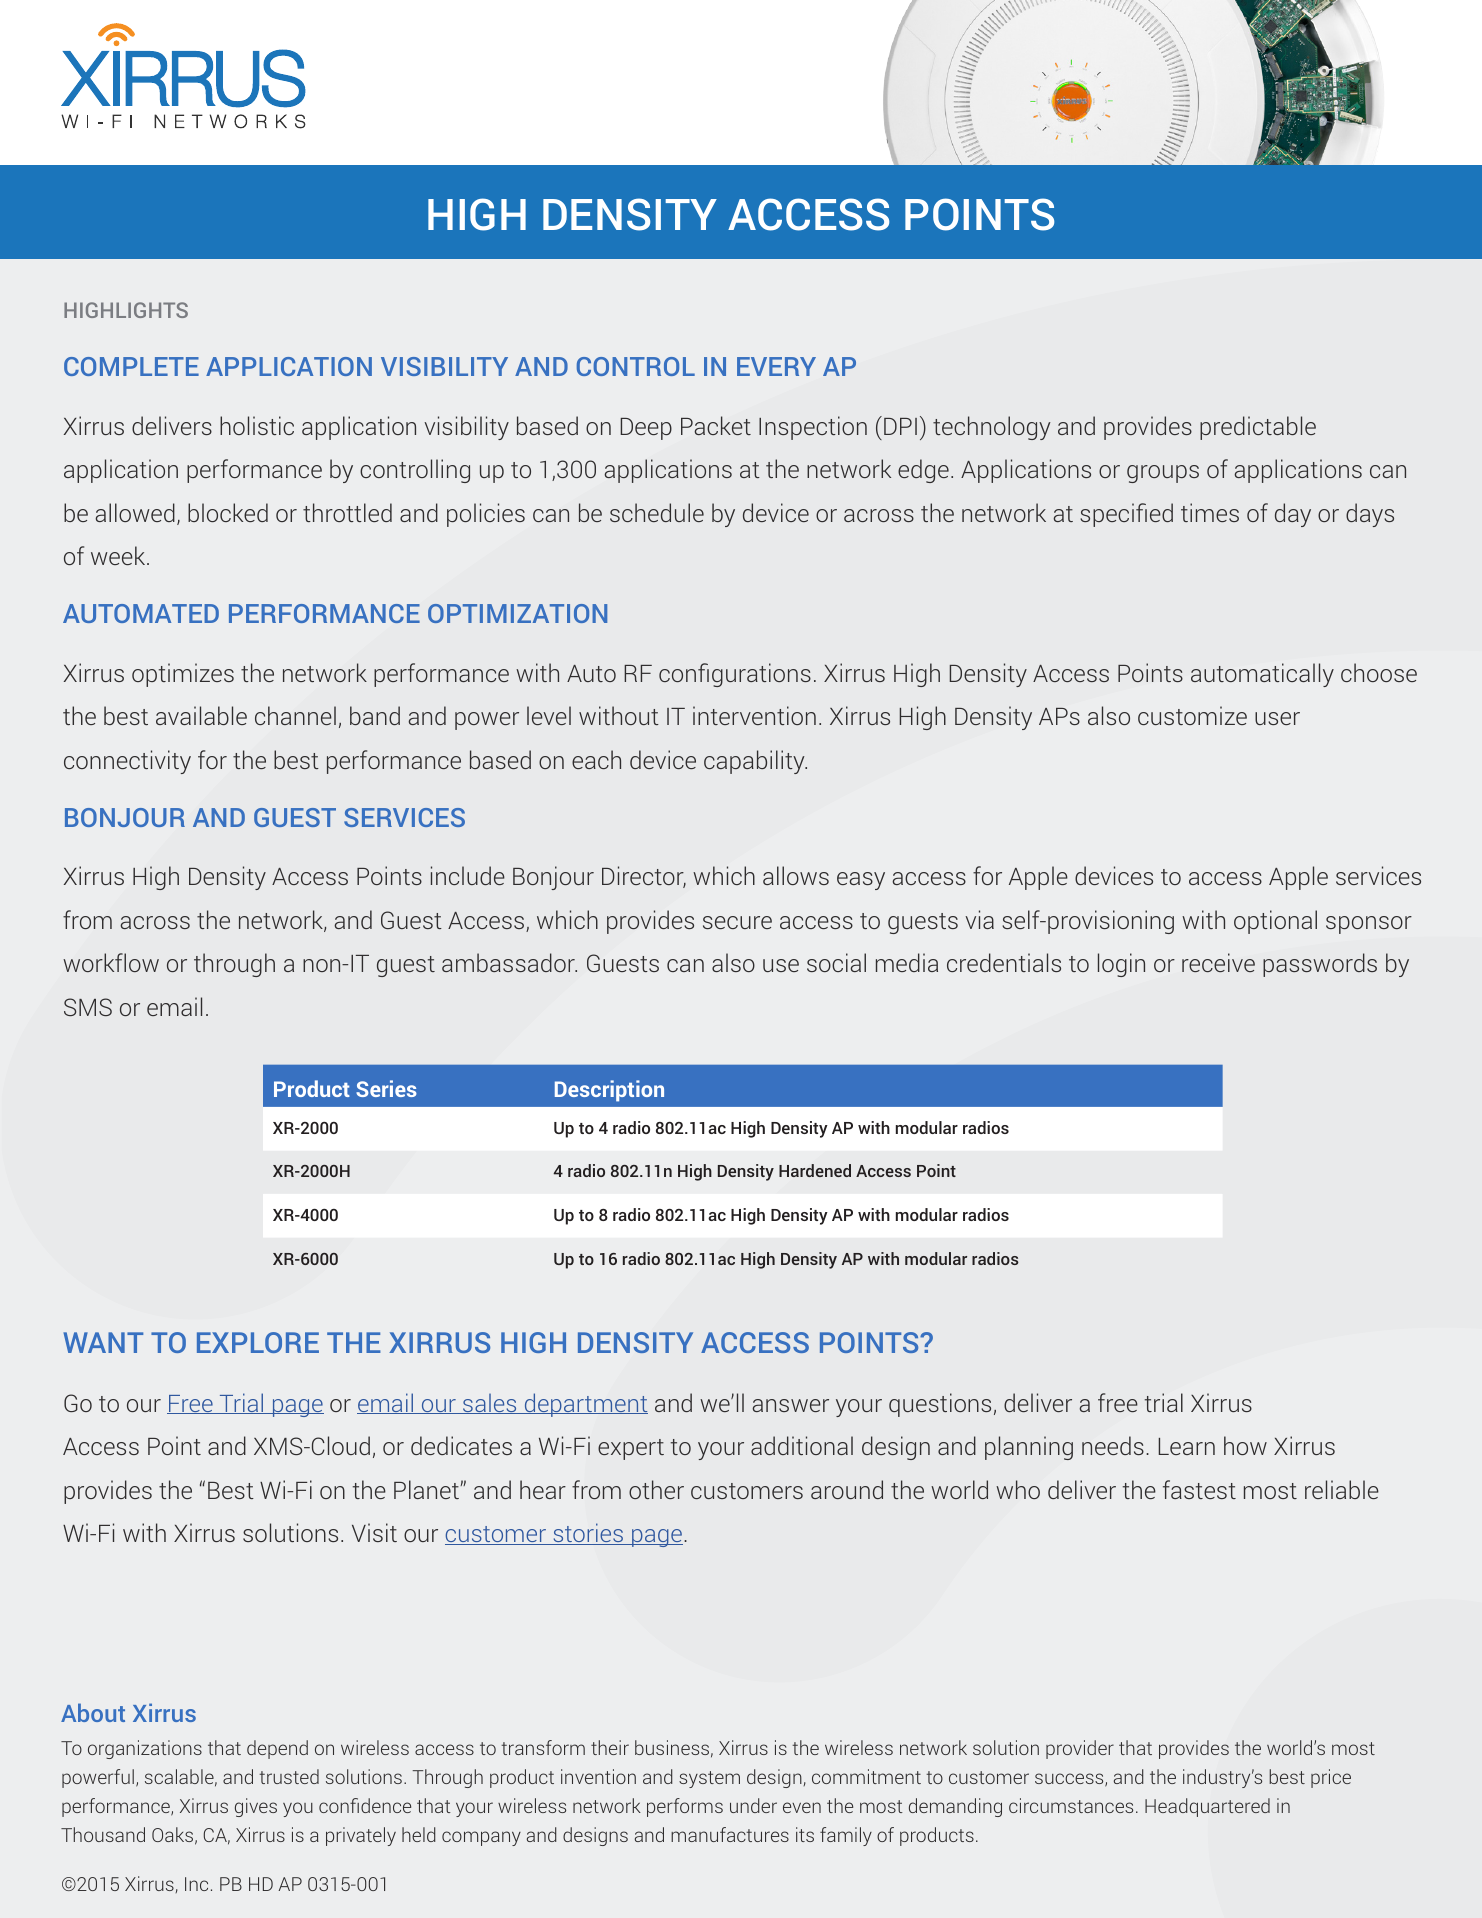 Image resolution: width=1482 pixels, height=1918 pixels. What do you see at coordinates (609, 1091) in the screenshot?
I see `Description` at bounding box center [609, 1091].
